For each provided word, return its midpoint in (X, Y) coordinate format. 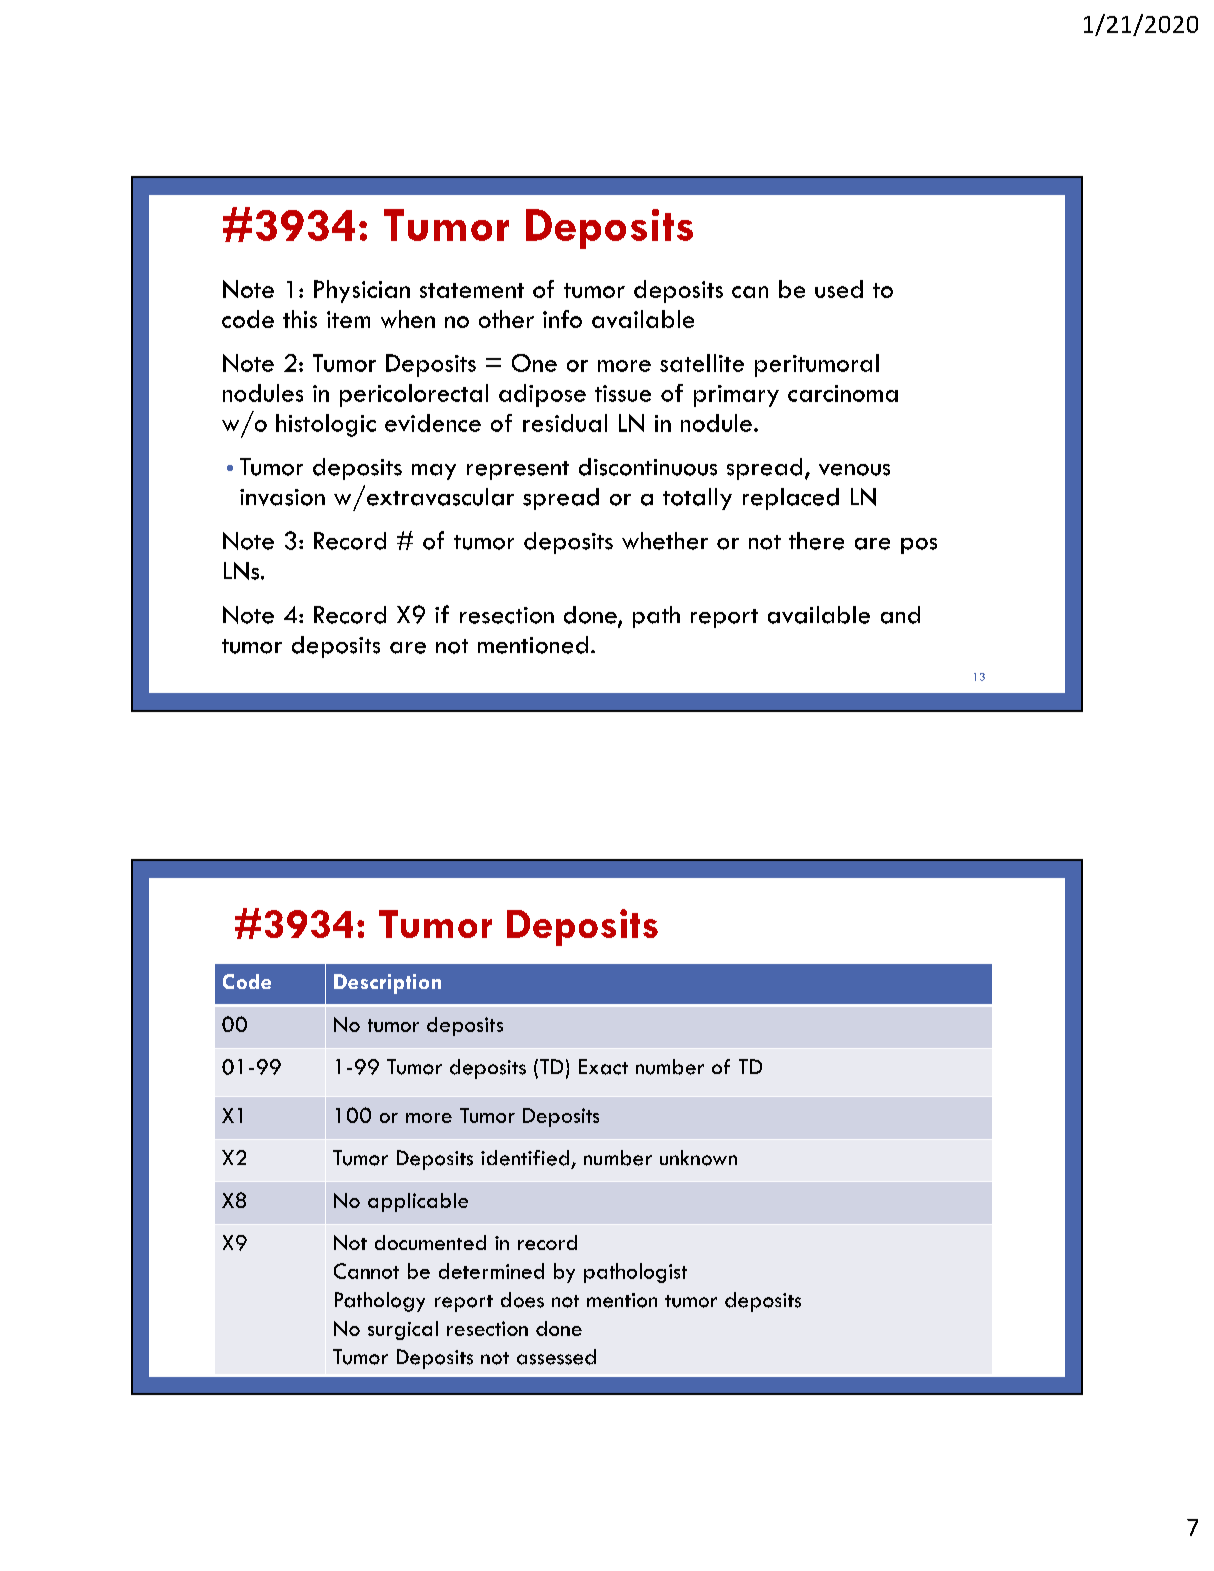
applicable (418, 1202)
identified (525, 1158)
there (816, 541)
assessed (556, 1357)
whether (665, 541)
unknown (698, 1158)
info (562, 319)
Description (387, 984)
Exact (603, 1067)
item (348, 319)
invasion (282, 497)
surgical (403, 1330)
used (839, 289)
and (900, 615)
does (522, 1300)
